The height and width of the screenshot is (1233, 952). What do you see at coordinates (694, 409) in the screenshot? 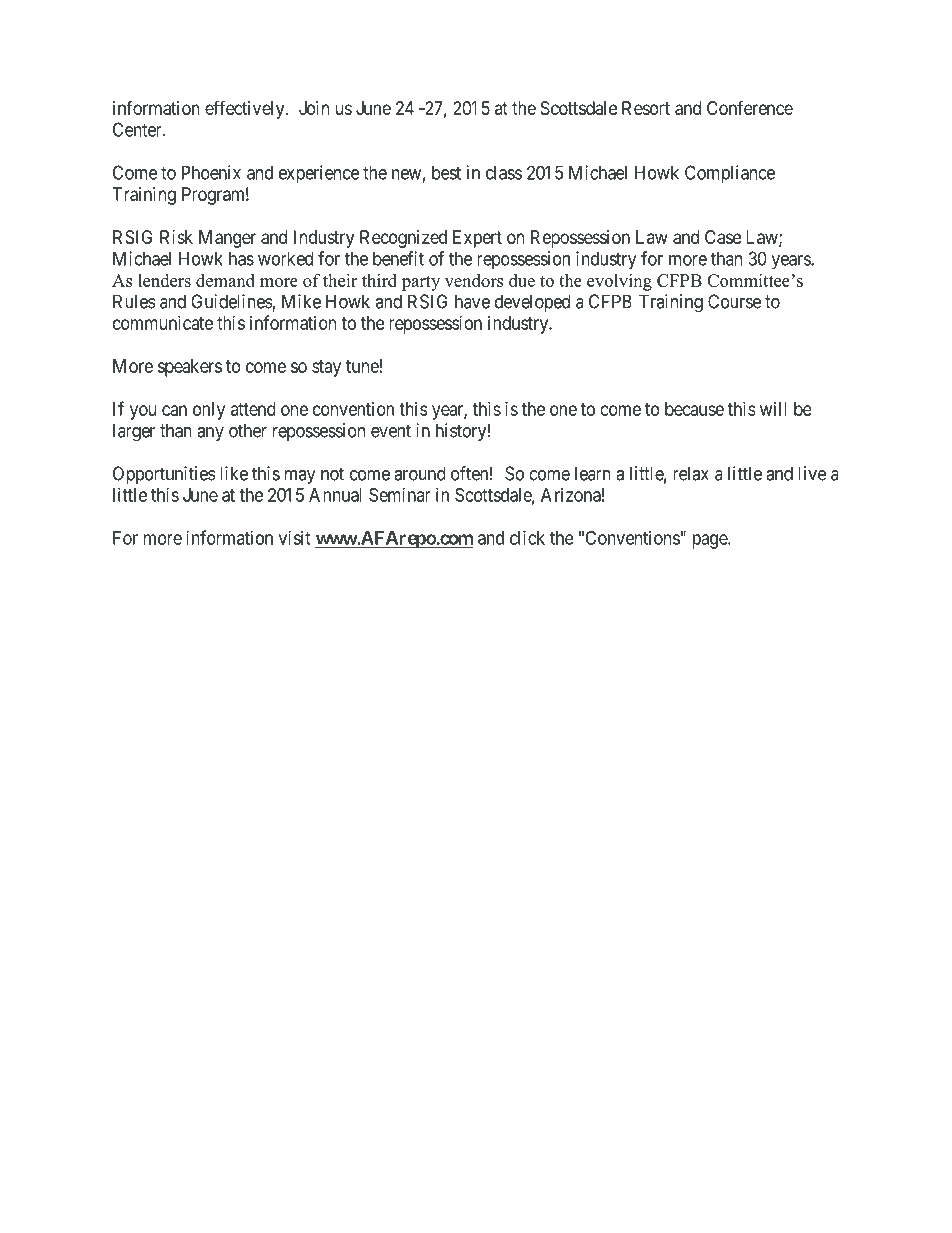
I see `because` at bounding box center [694, 409].
